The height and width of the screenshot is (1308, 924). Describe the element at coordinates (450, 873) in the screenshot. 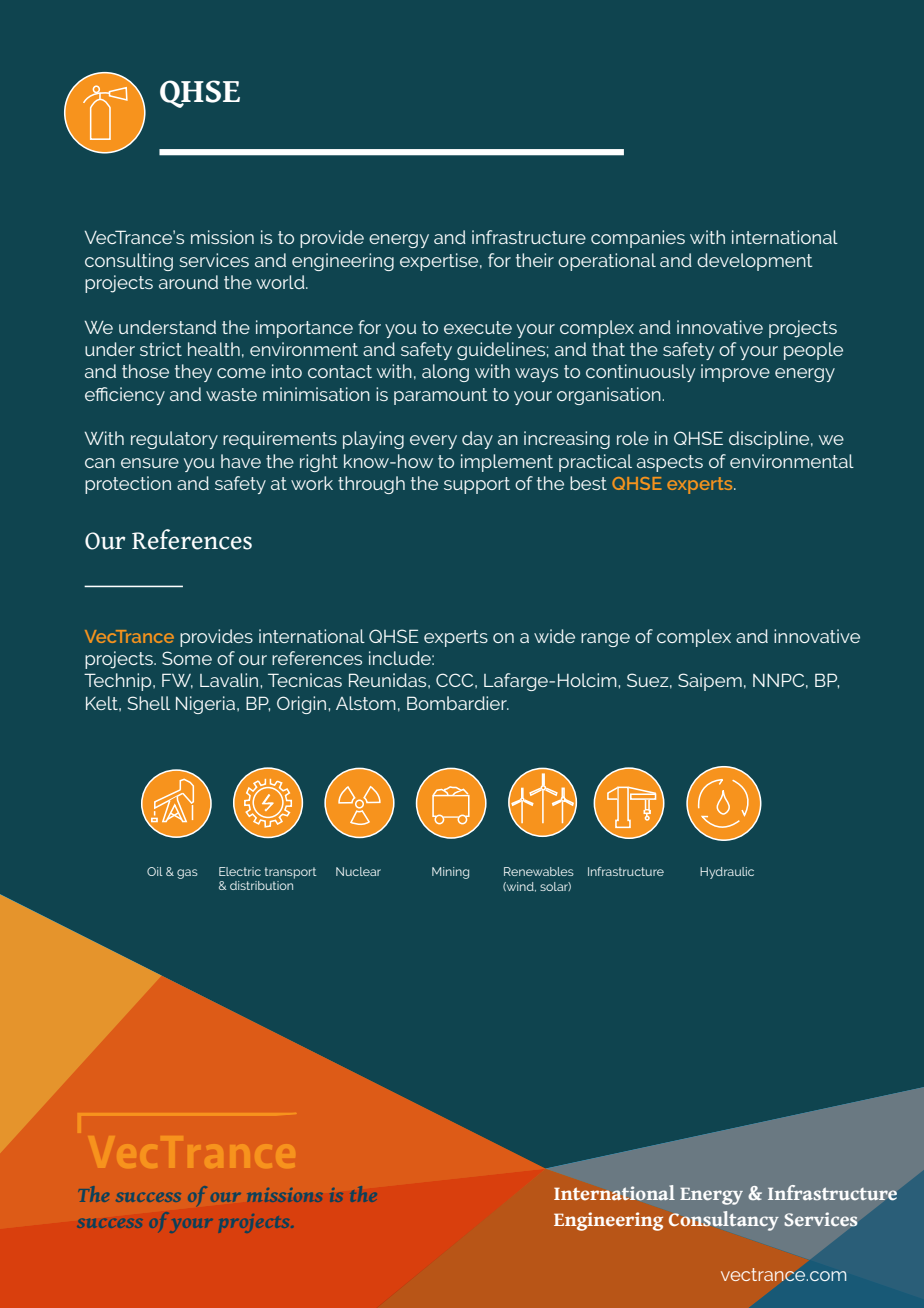

I see `Mining` at that location.
